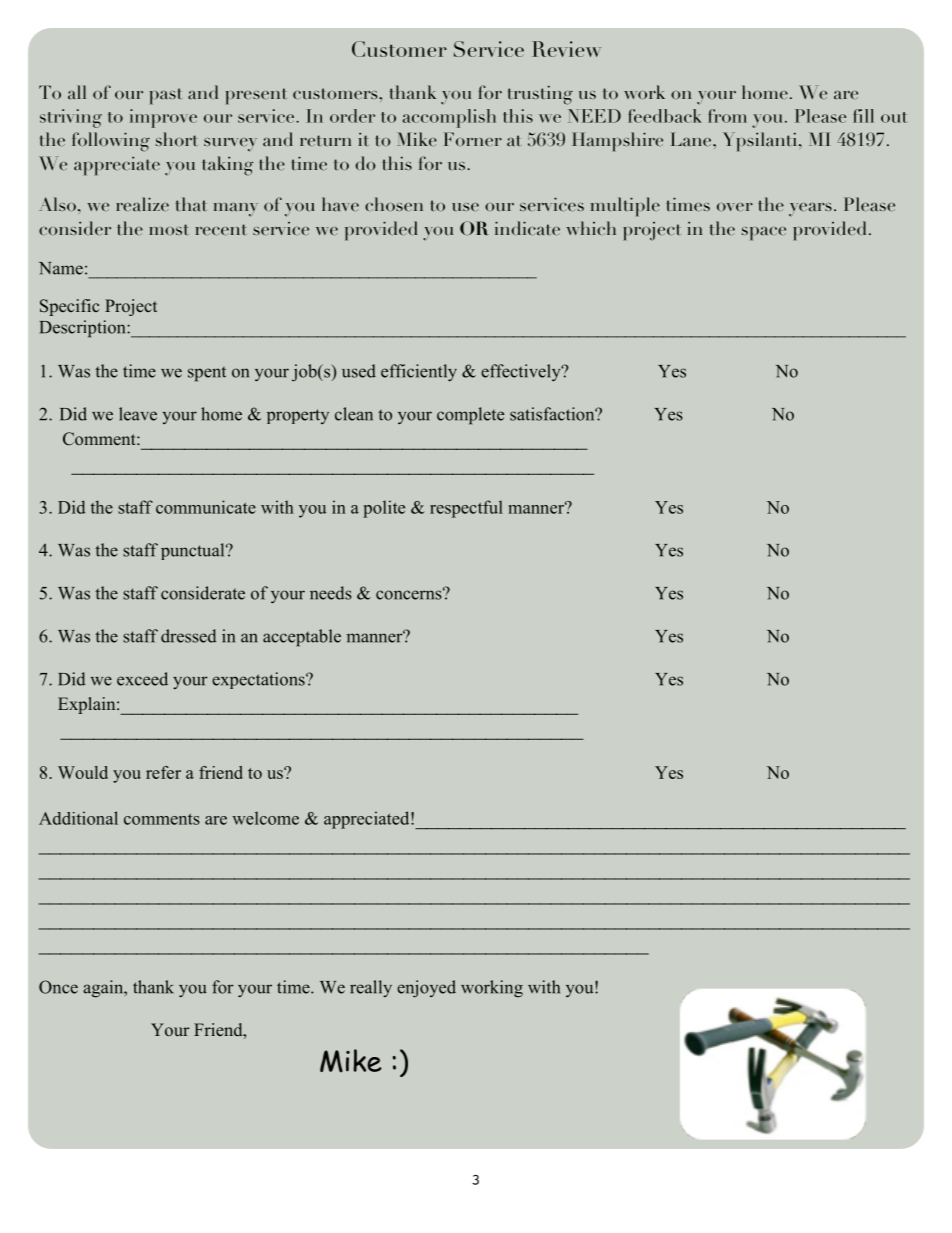 This screenshot has height=1233, width=952. Describe the element at coordinates (764, 233) in the screenshot. I see `space` at that location.
